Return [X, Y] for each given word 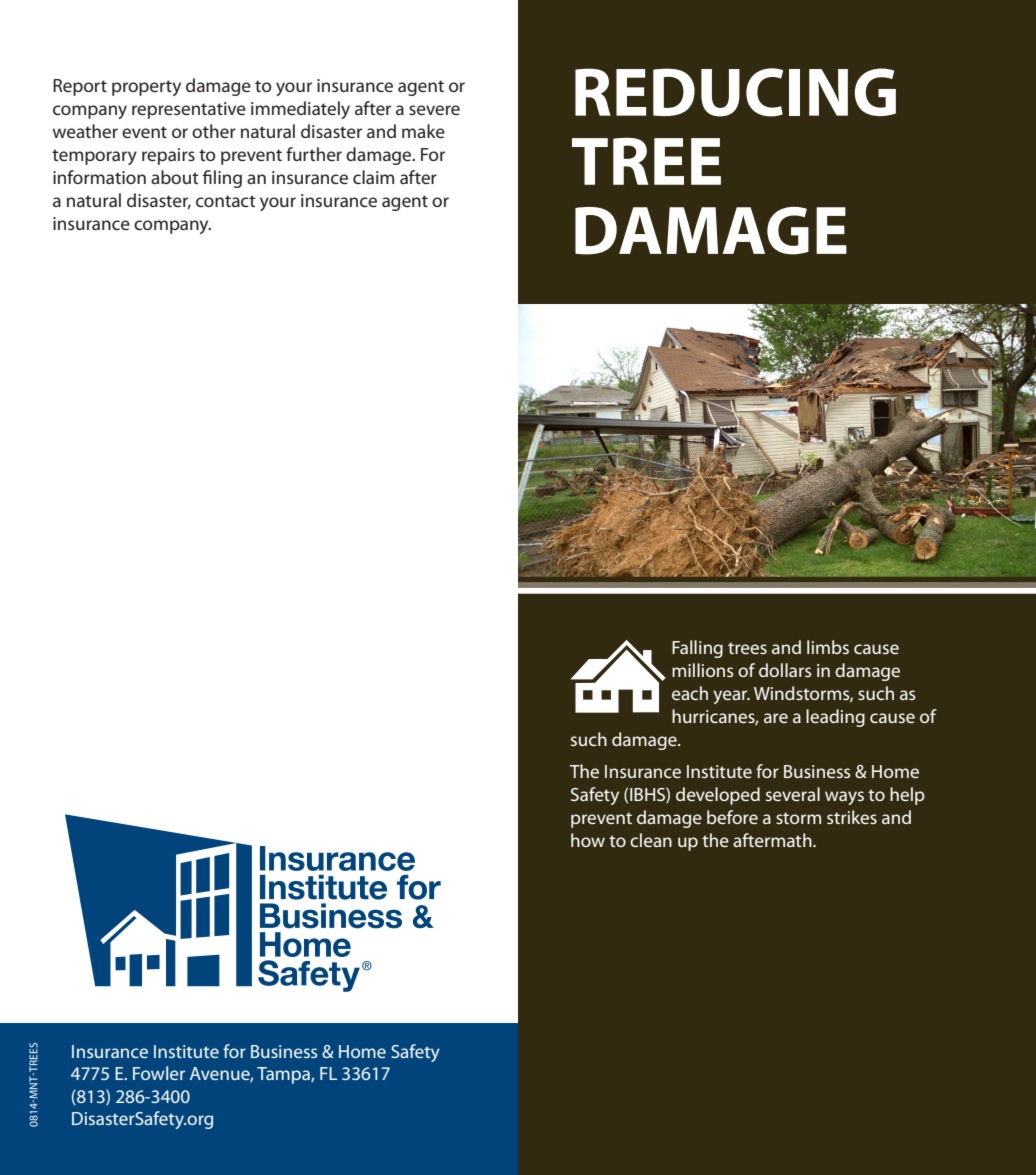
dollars [785, 670]
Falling [697, 649]
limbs [828, 647]
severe [434, 110]
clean [651, 840]
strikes [852, 817]
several [793, 794]
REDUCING [735, 92]
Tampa [284, 1075]
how [588, 840]
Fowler [159, 1073]
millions [703, 670]
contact [226, 201]
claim [373, 177]
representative [189, 110]
